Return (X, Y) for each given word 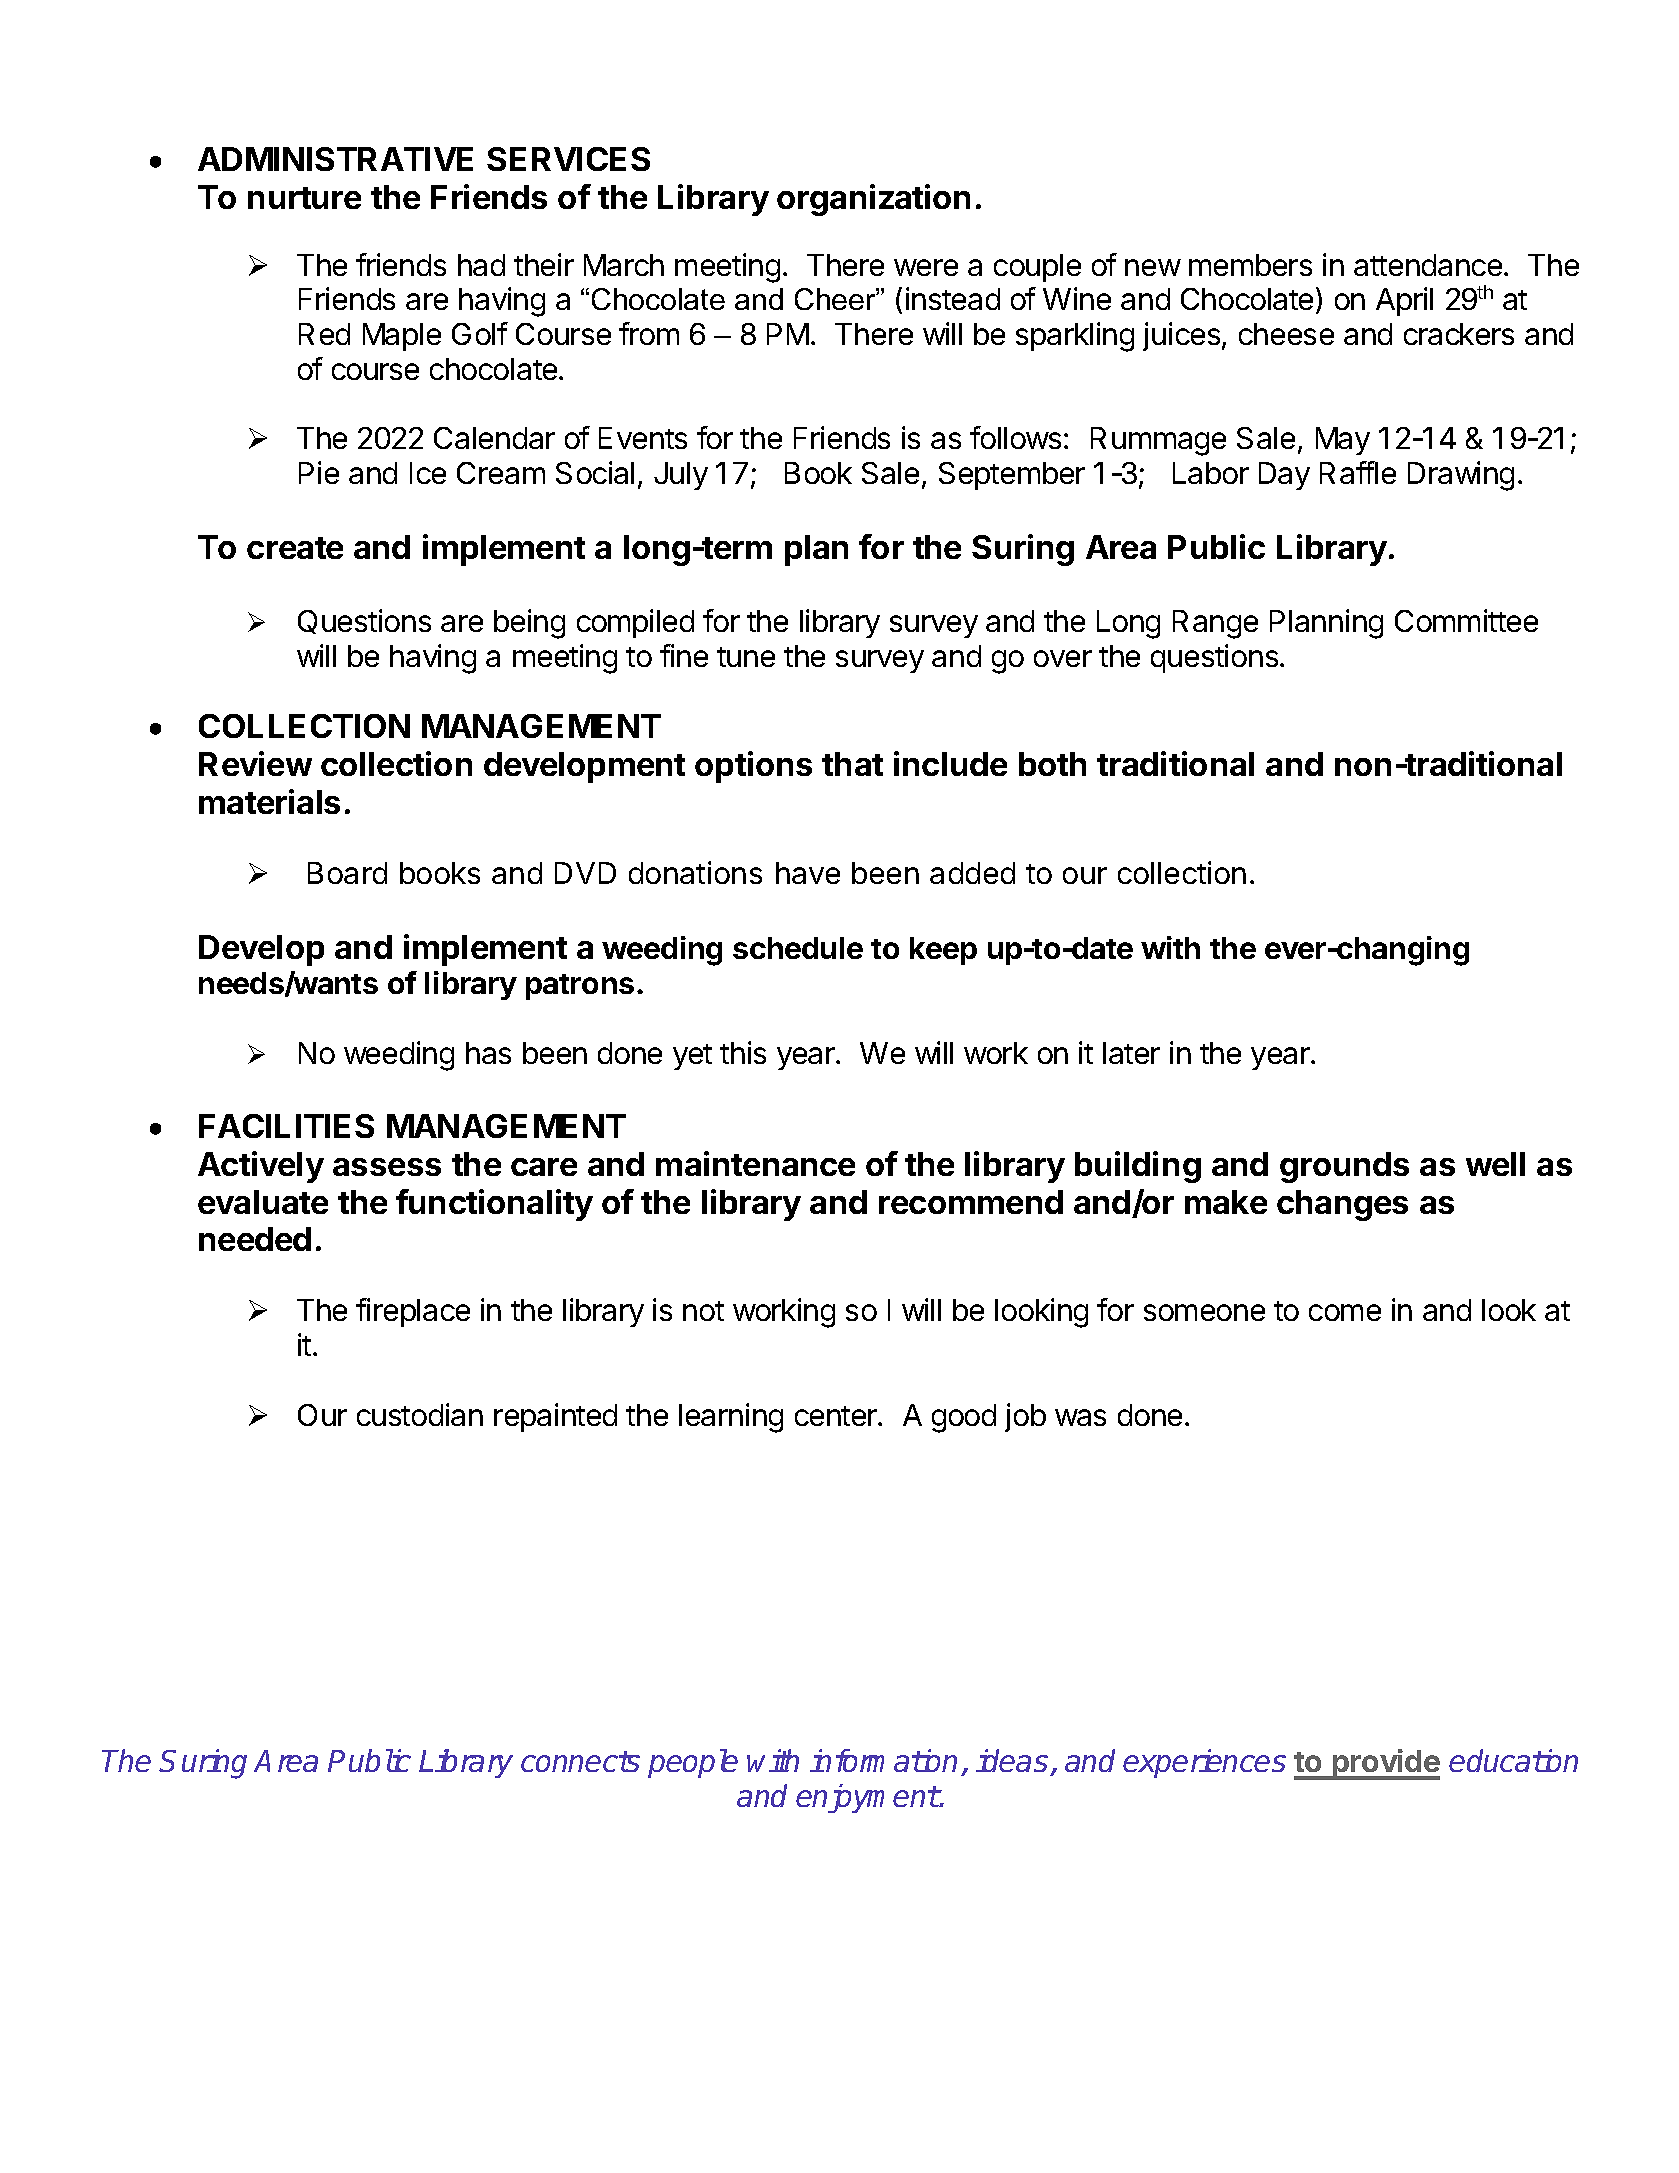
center (837, 1416)
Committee (1466, 620)
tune (746, 657)
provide (1385, 1764)
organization (873, 200)
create (295, 548)
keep (943, 951)
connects (580, 1761)
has (488, 1053)
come (1345, 1312)
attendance (1428, 265)
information (883, 1760)
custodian (420, 1414)
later (1131, 1053)
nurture (304, 198)
